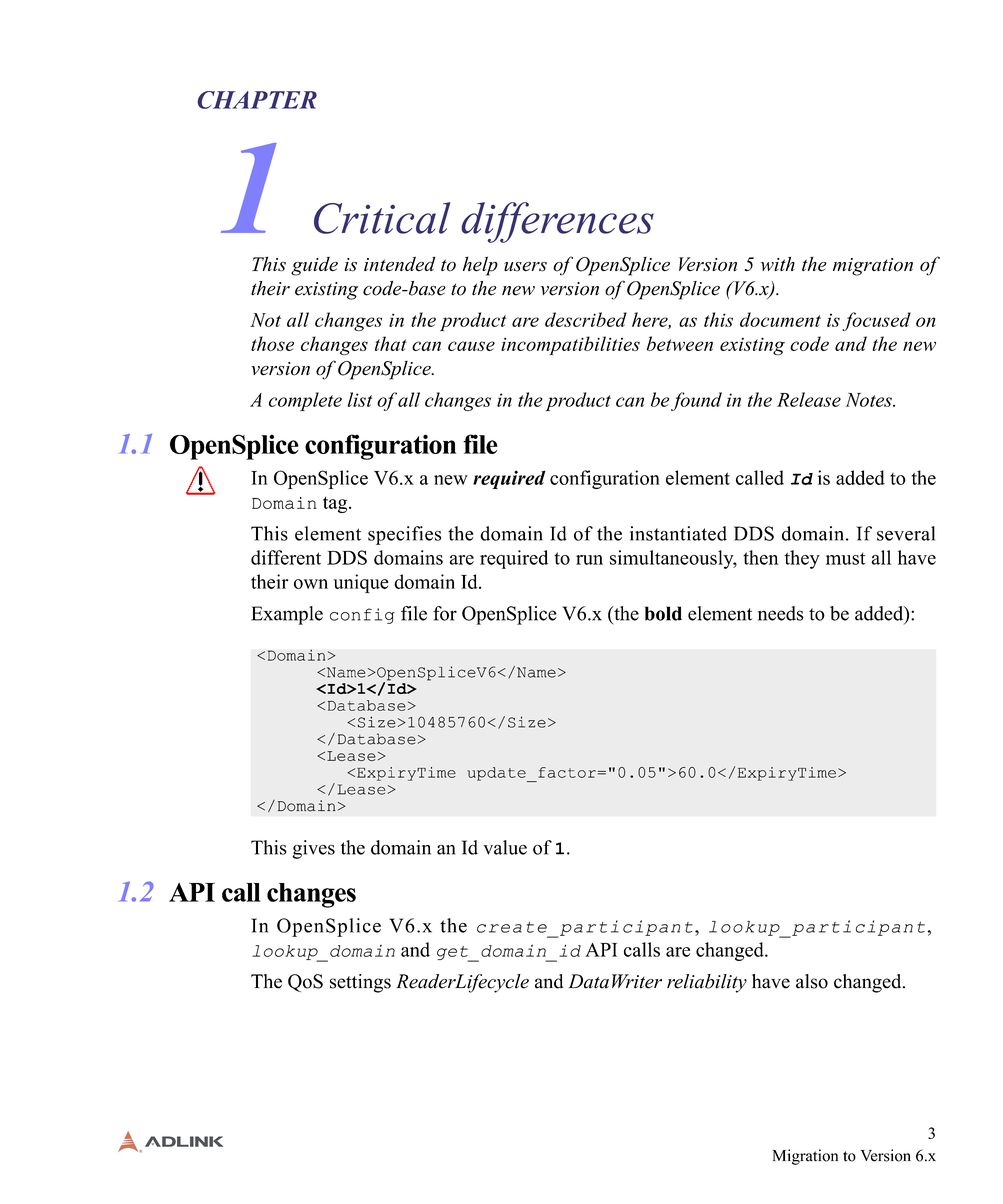  I want to click on must, so click(845, 558).
